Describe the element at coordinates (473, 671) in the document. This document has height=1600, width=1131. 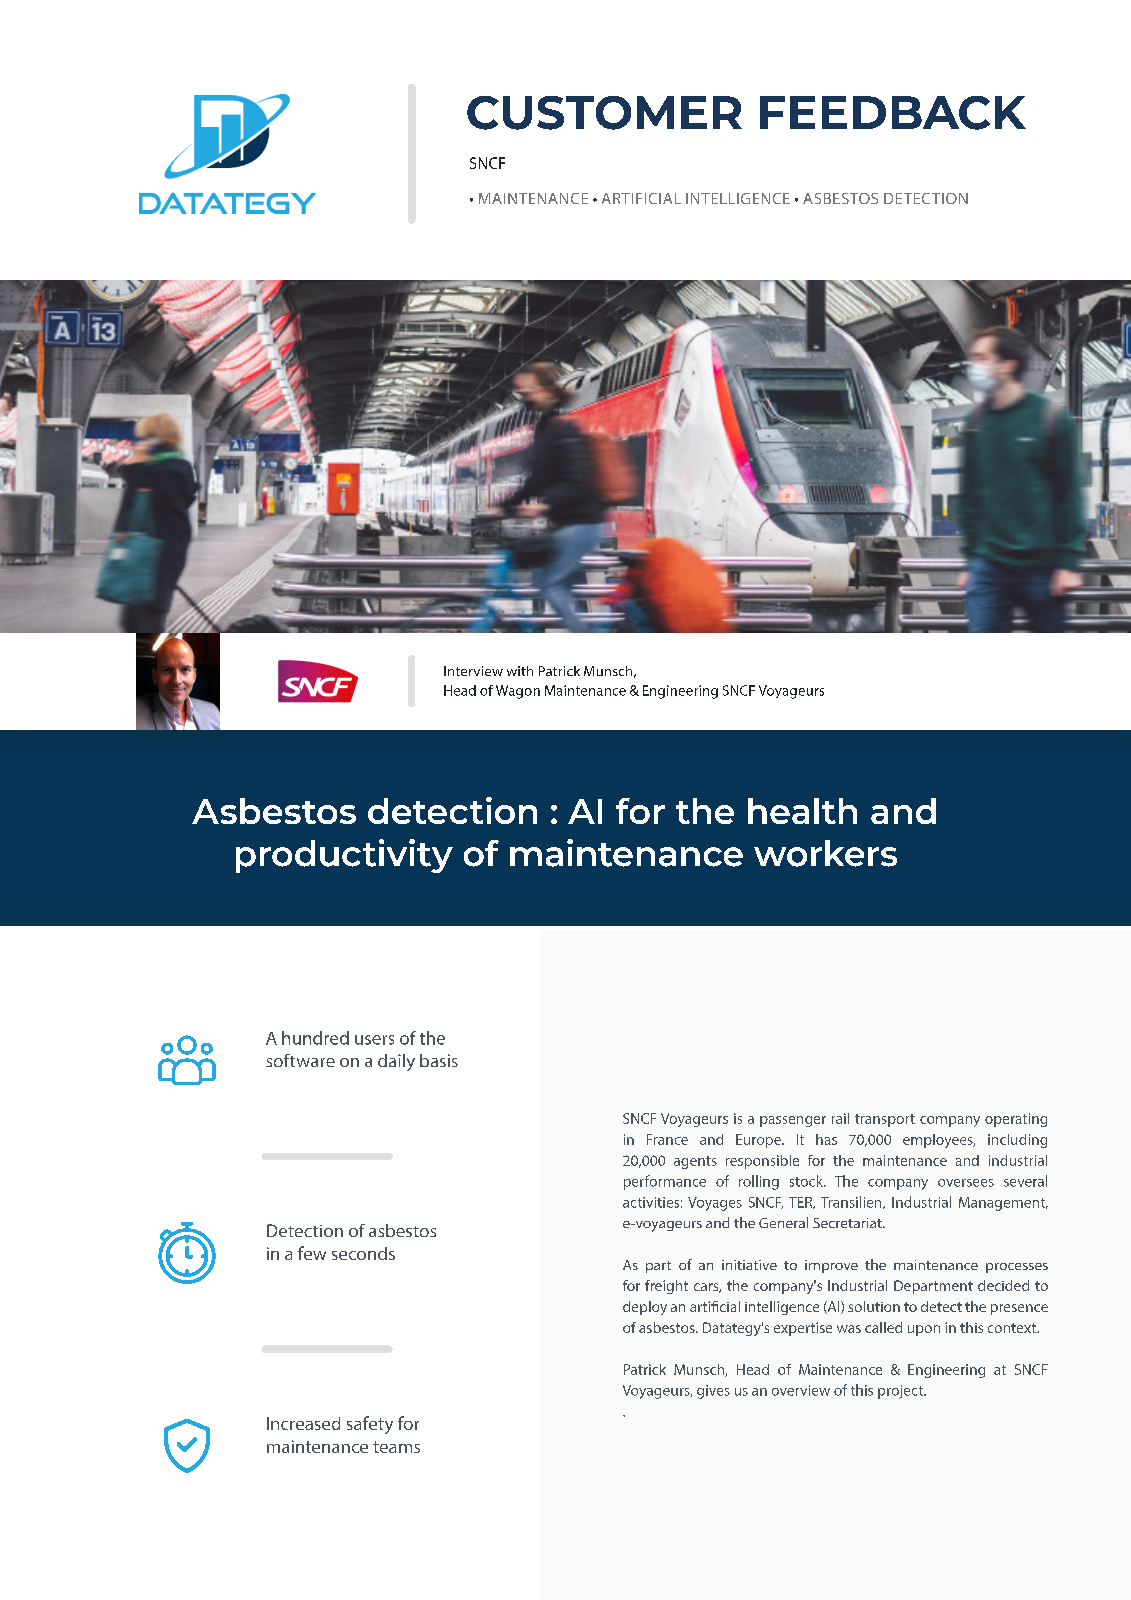
I see `Interview` at that location.
